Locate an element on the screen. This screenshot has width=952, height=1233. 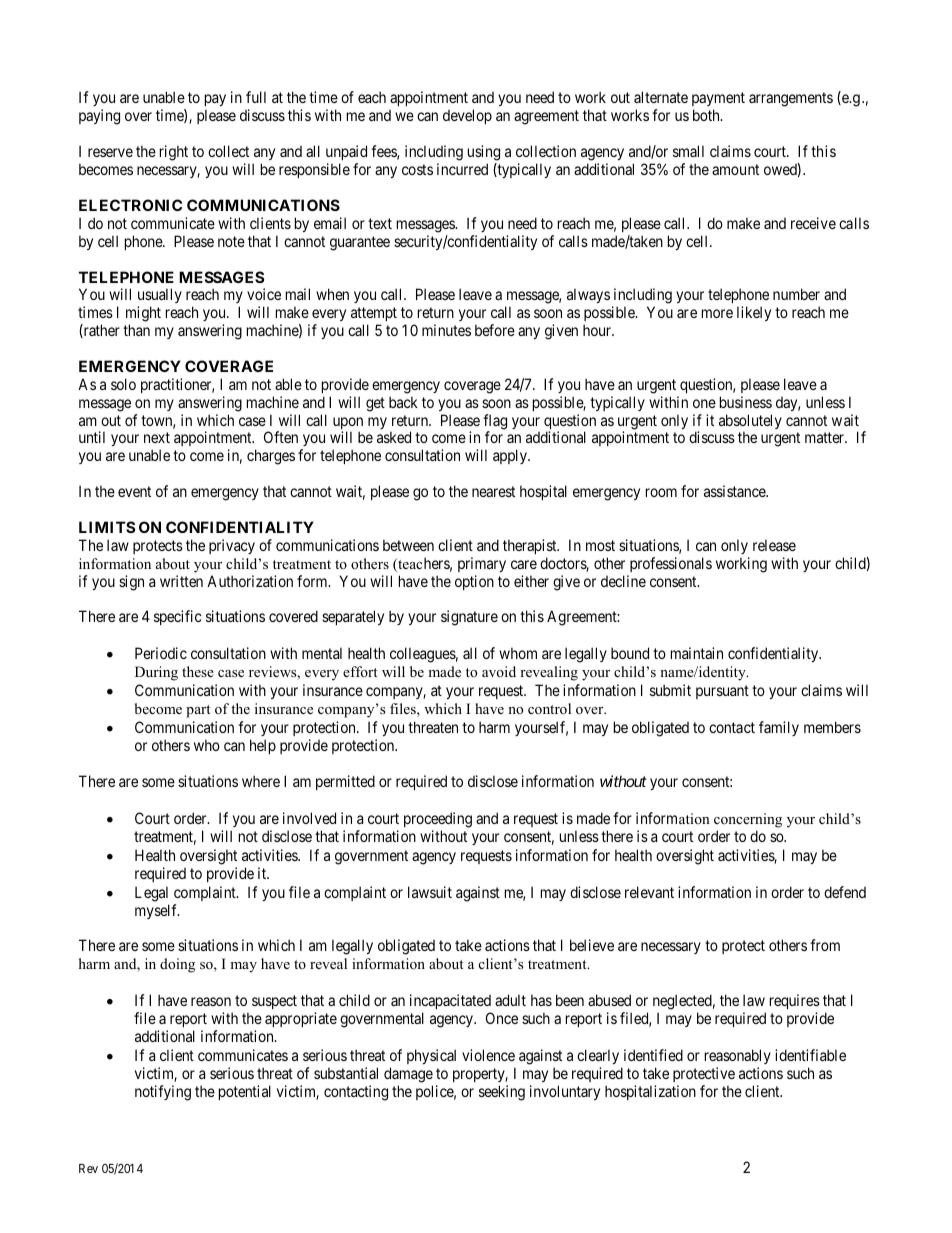
proceeding is located at coordinates (438, 820).
